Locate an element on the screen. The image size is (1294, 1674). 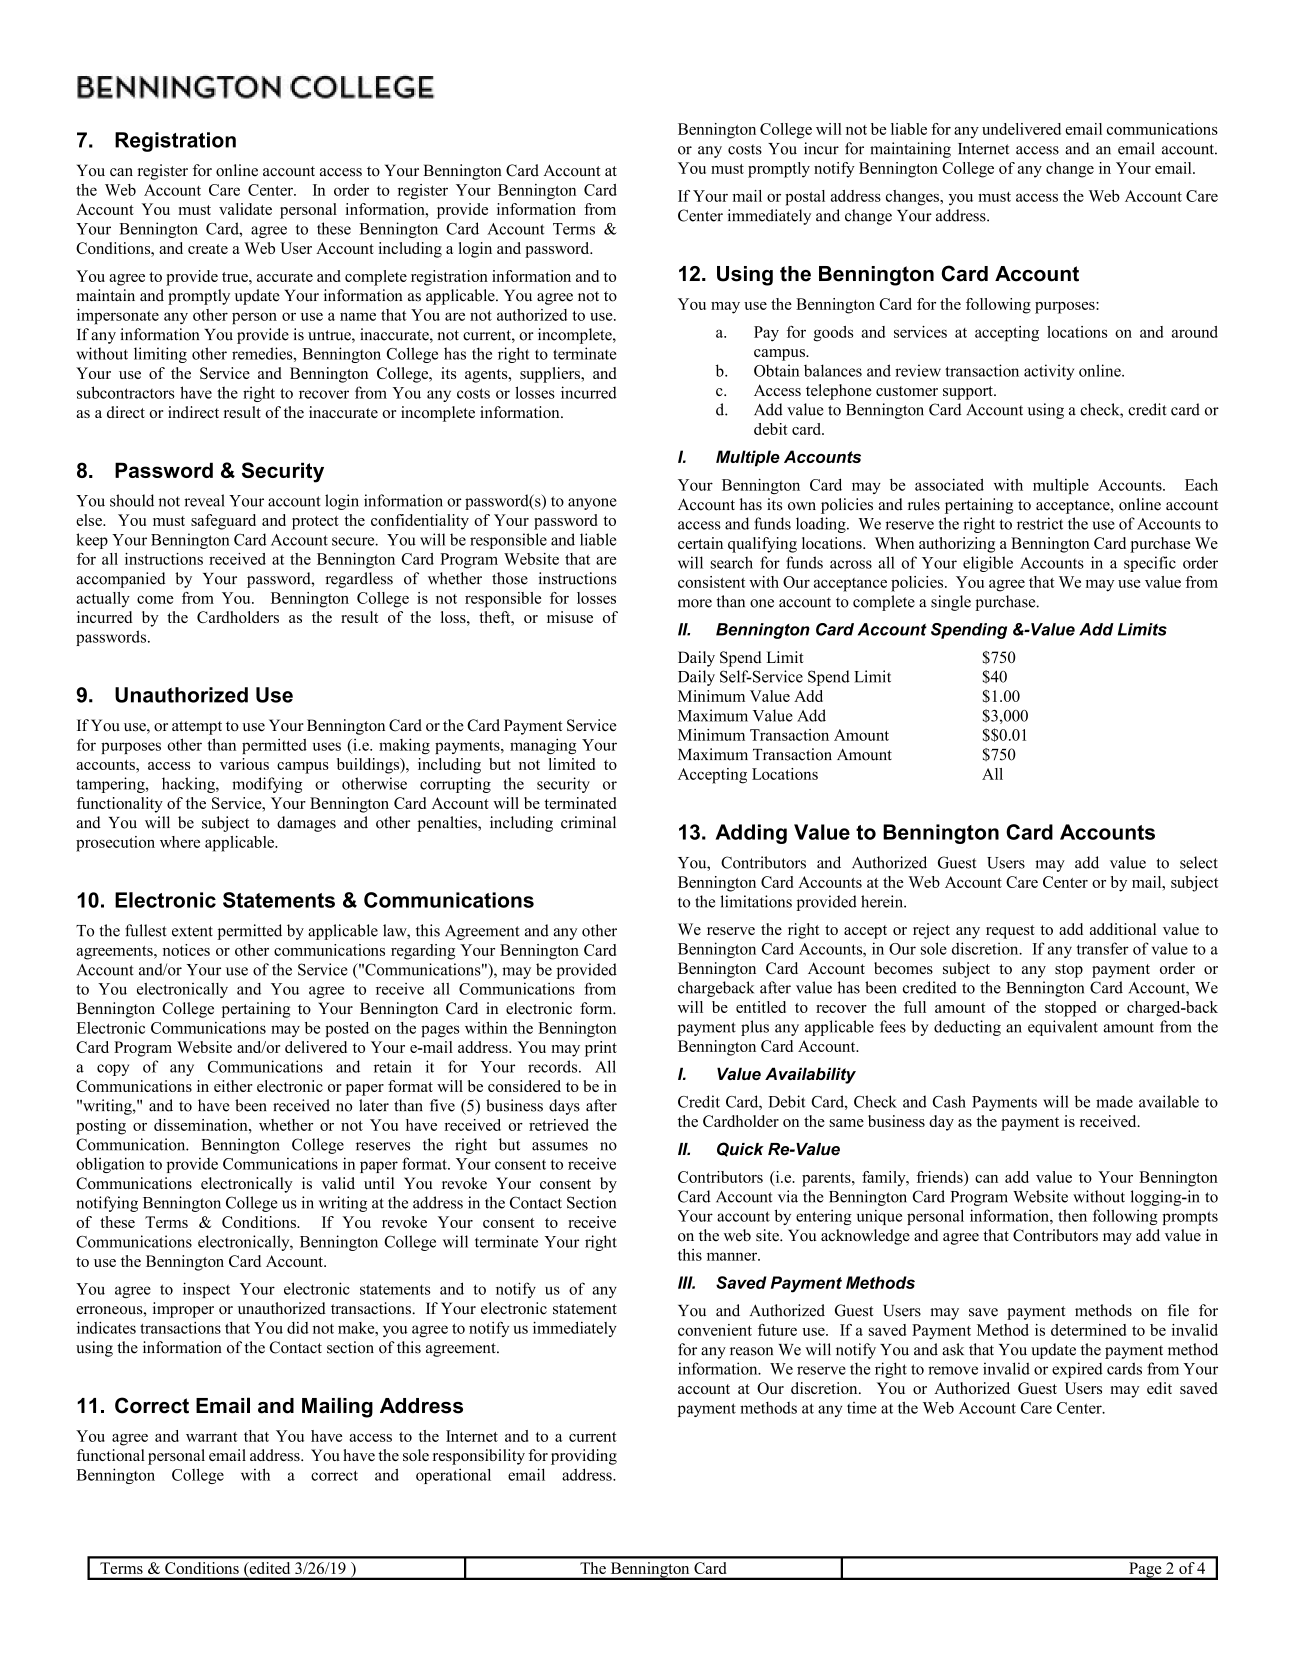
where is located at coordinates (180, 842).
